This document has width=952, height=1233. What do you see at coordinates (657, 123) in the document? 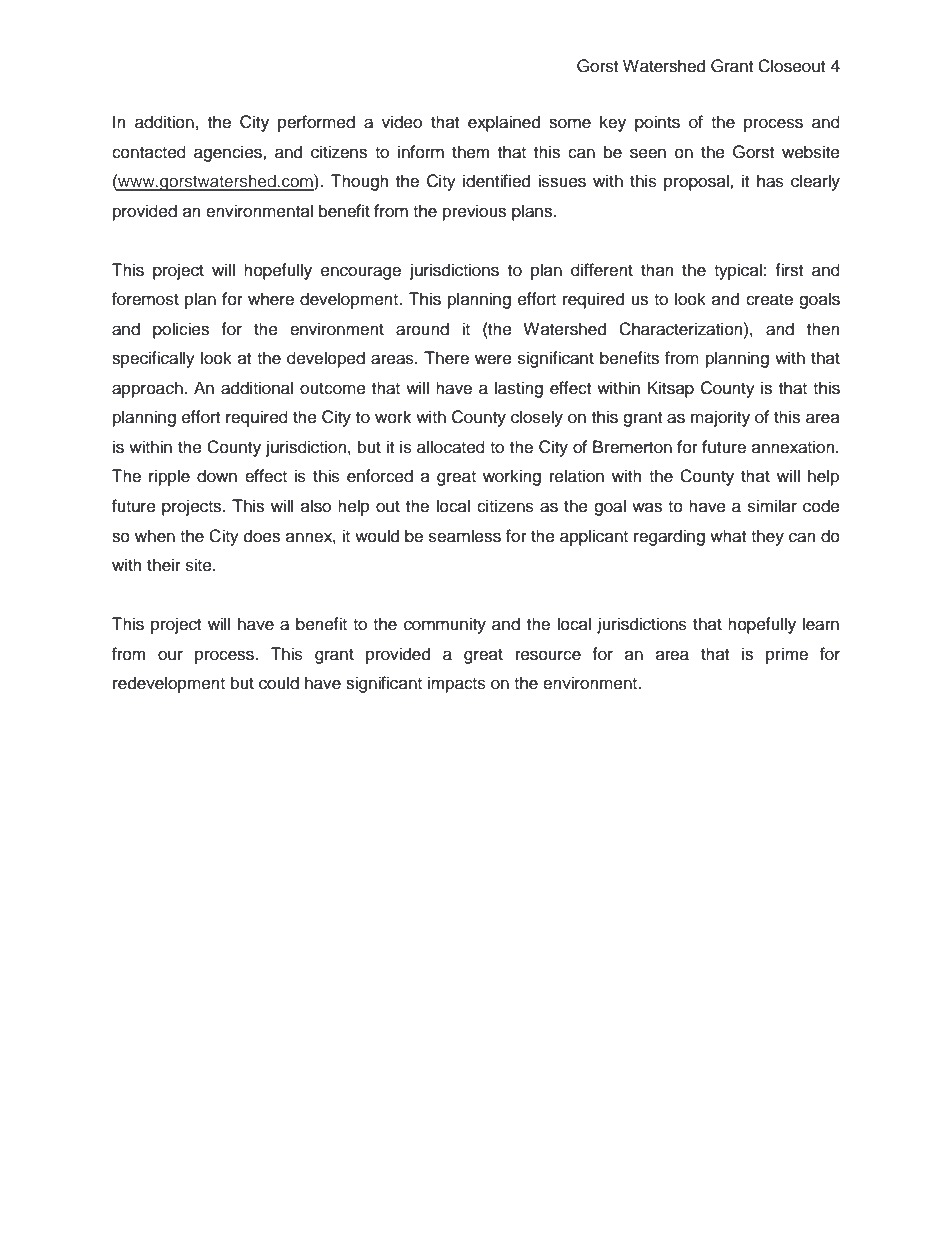
I see `points` at bounding box center [657, 123].
